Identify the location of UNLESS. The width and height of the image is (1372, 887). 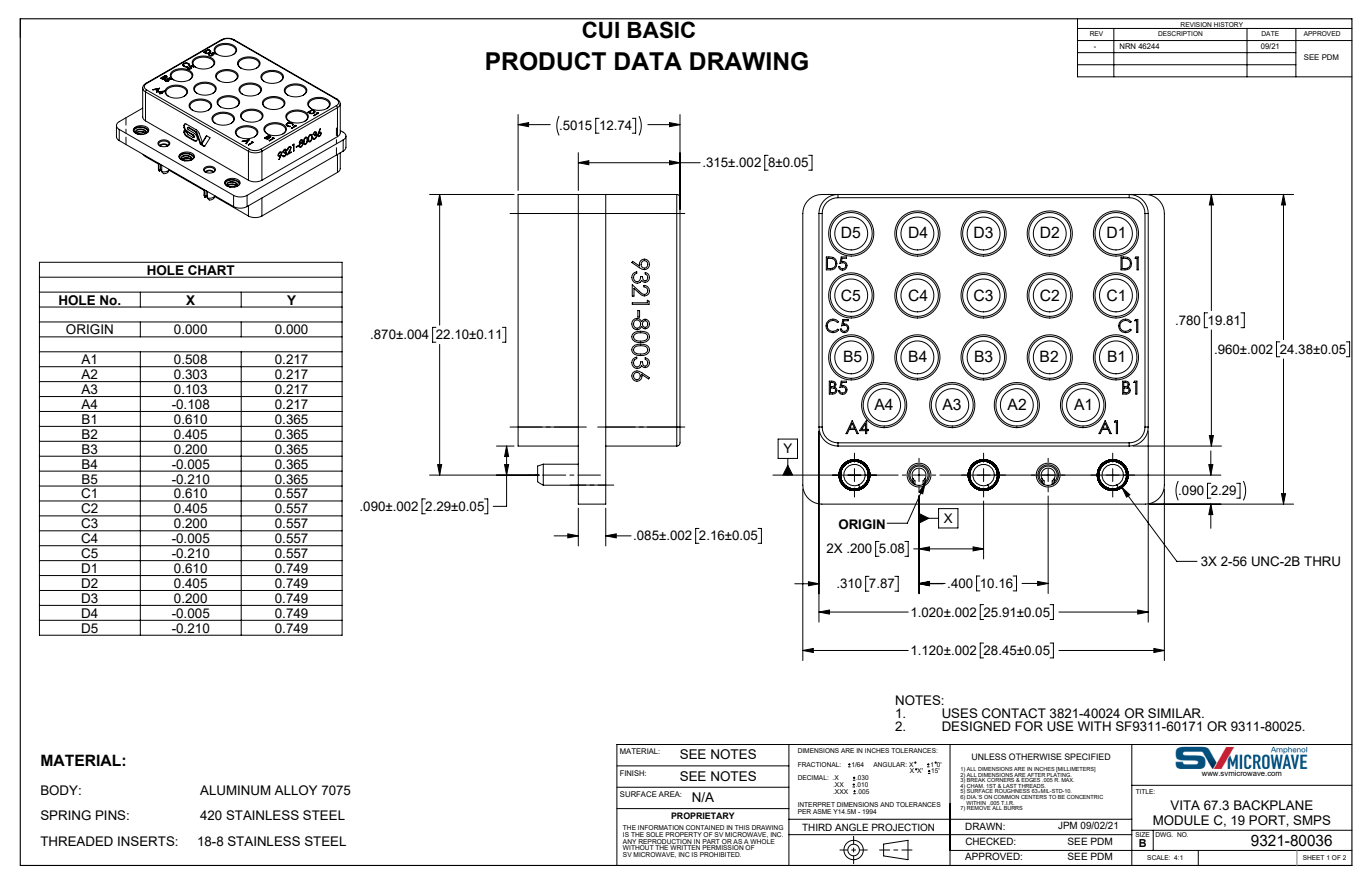
(989, 756).
